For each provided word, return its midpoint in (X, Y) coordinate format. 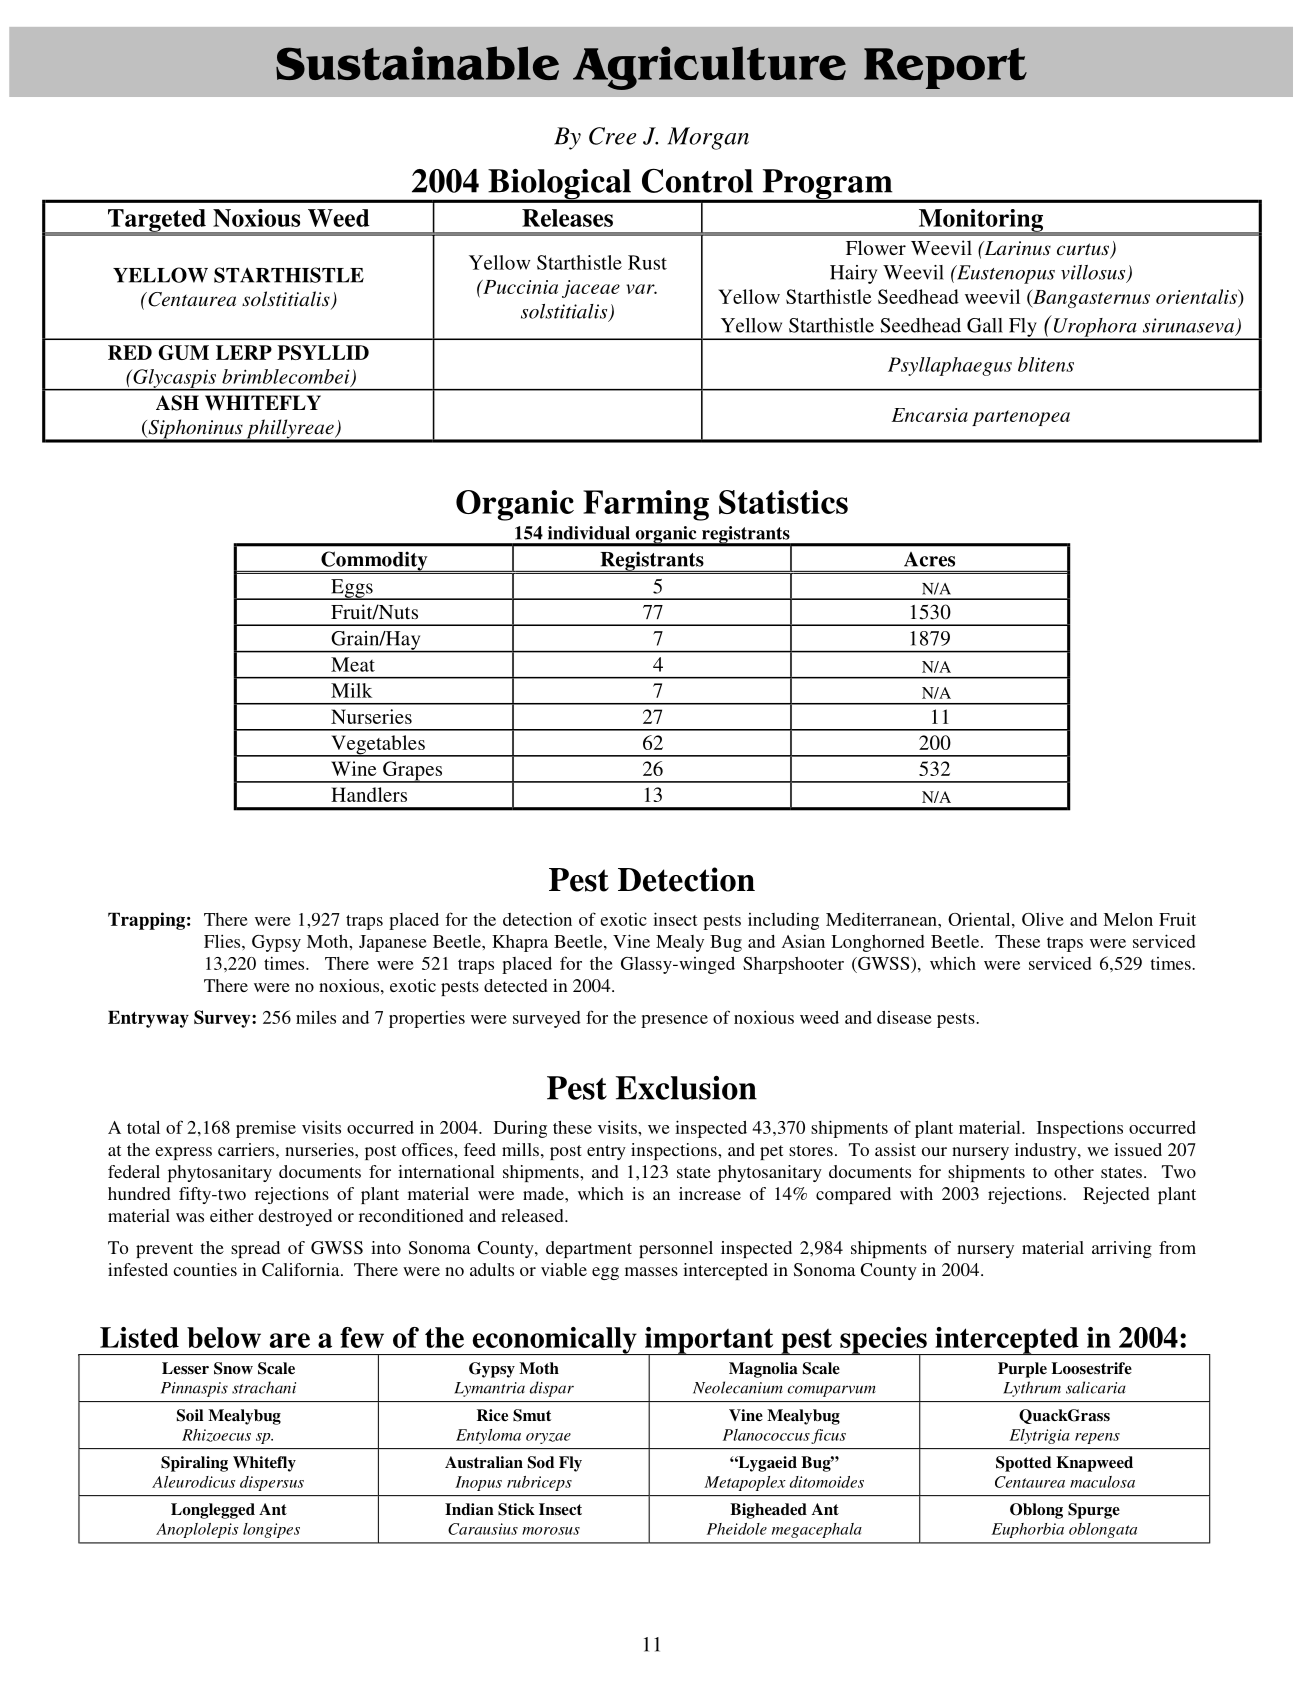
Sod (541, 1462)
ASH (177, 403)
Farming (646, 505)
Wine (354, 768)
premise (266, 1129)
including (783, 921)
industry (1047, 1151)
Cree (612, 136)
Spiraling (194, 1464)
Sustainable (417, 63)
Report (945, 68)
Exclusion (686, 1088)
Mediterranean (882, 919)
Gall (985, 325)
